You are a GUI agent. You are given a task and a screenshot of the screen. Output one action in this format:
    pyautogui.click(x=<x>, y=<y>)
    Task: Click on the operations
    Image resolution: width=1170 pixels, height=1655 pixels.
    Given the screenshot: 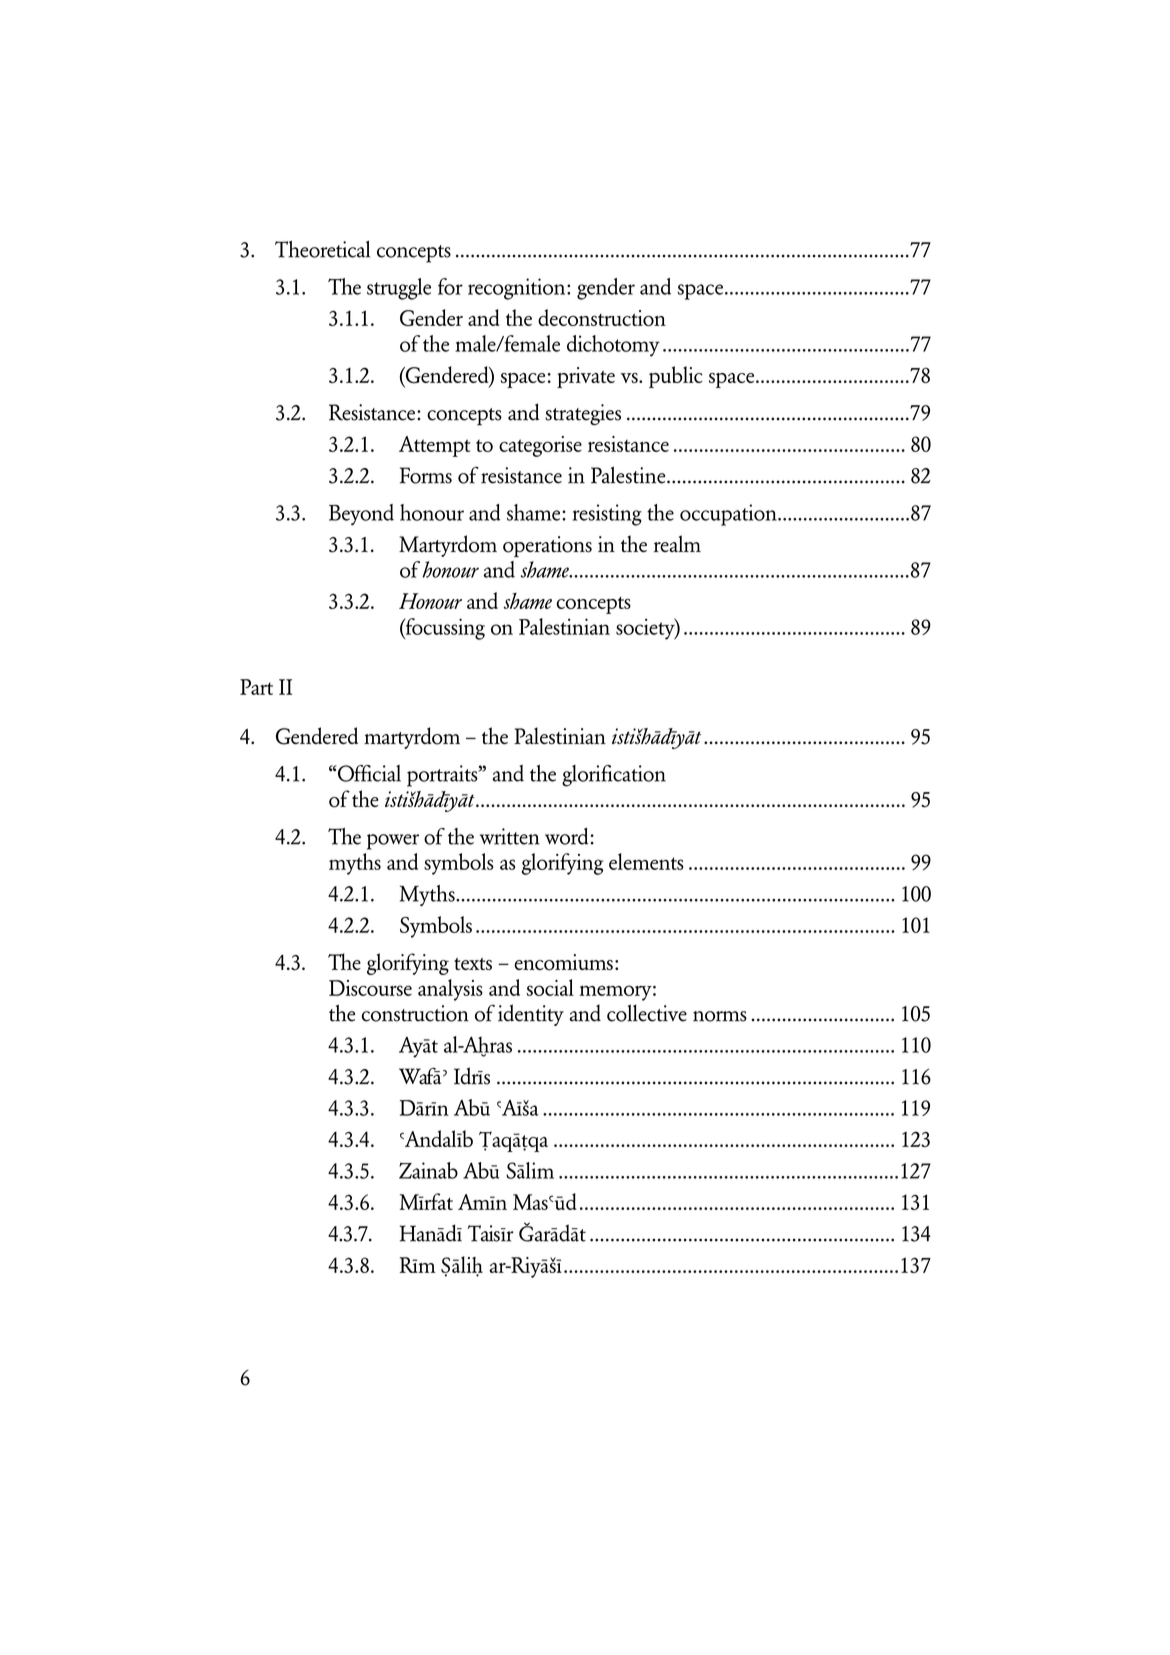 What is the action you would take?
    pyautogui.click(x=547, y=546)
